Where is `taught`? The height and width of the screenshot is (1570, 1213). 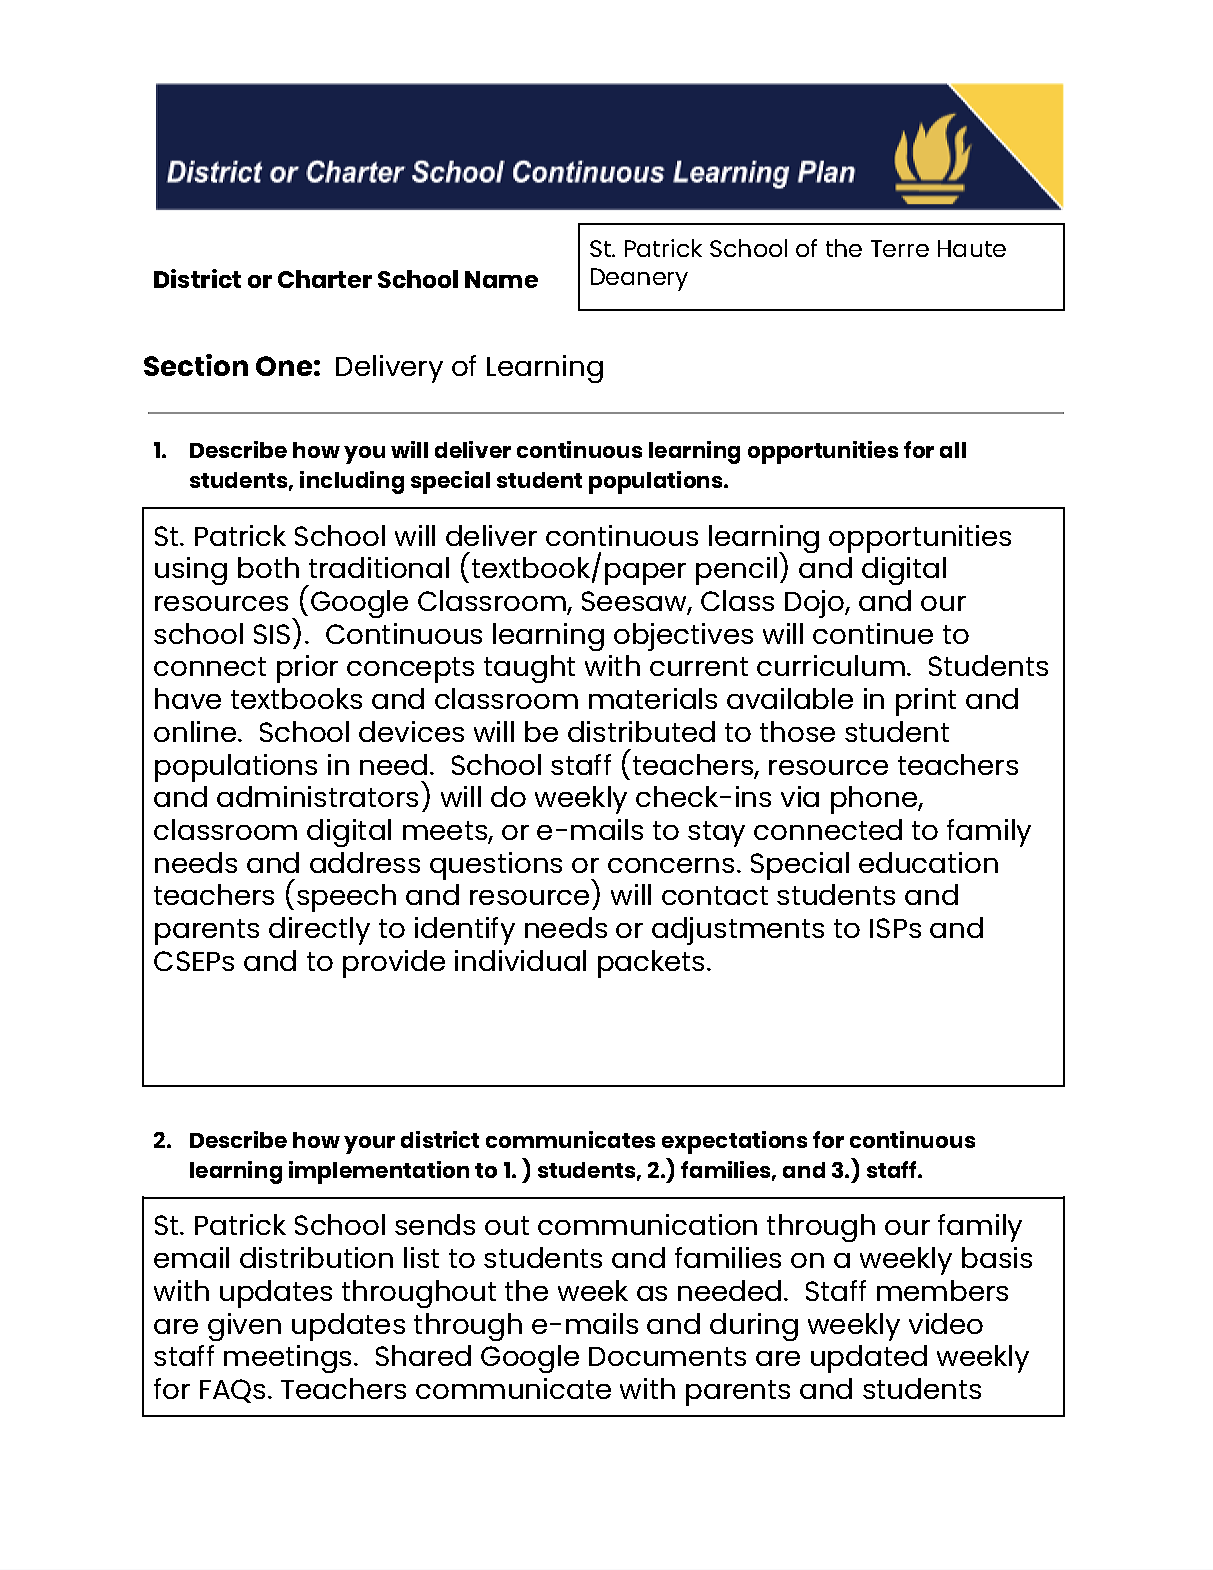 taught is located at coordinates (529, 669).
